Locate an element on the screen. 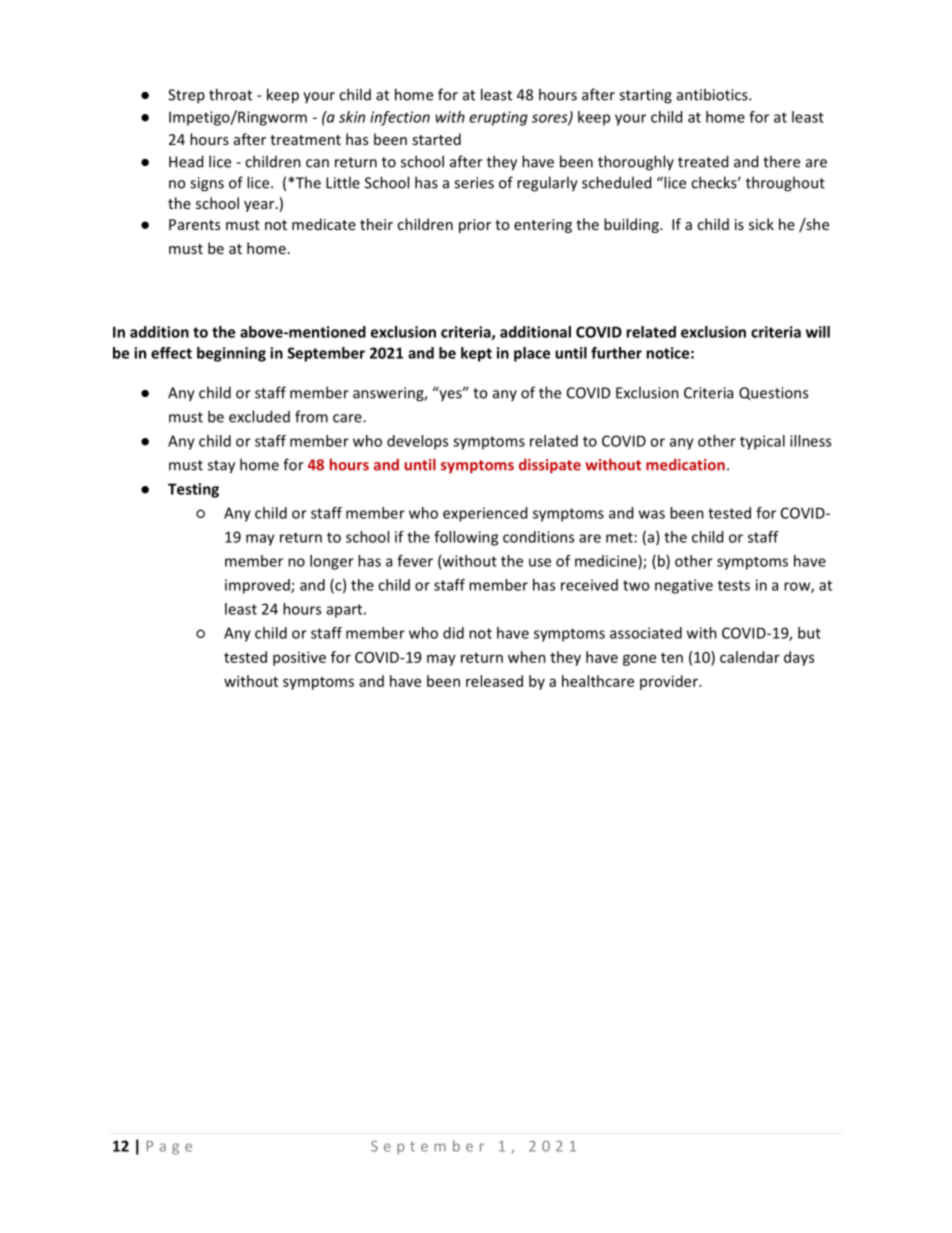  beginning is located at coordinates (231, 354).
